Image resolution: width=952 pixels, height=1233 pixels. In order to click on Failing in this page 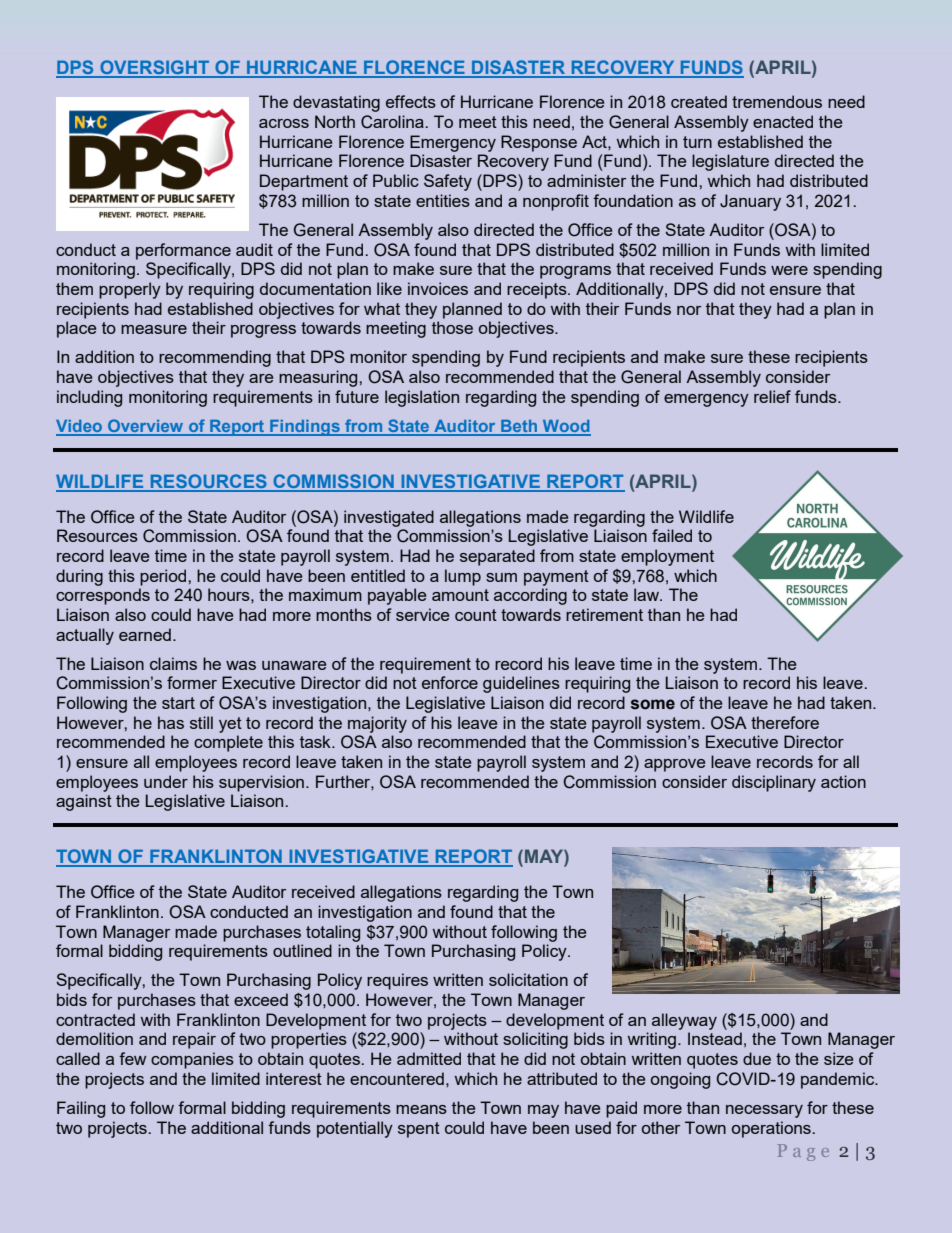, I will do `click(81, 1109)`.
